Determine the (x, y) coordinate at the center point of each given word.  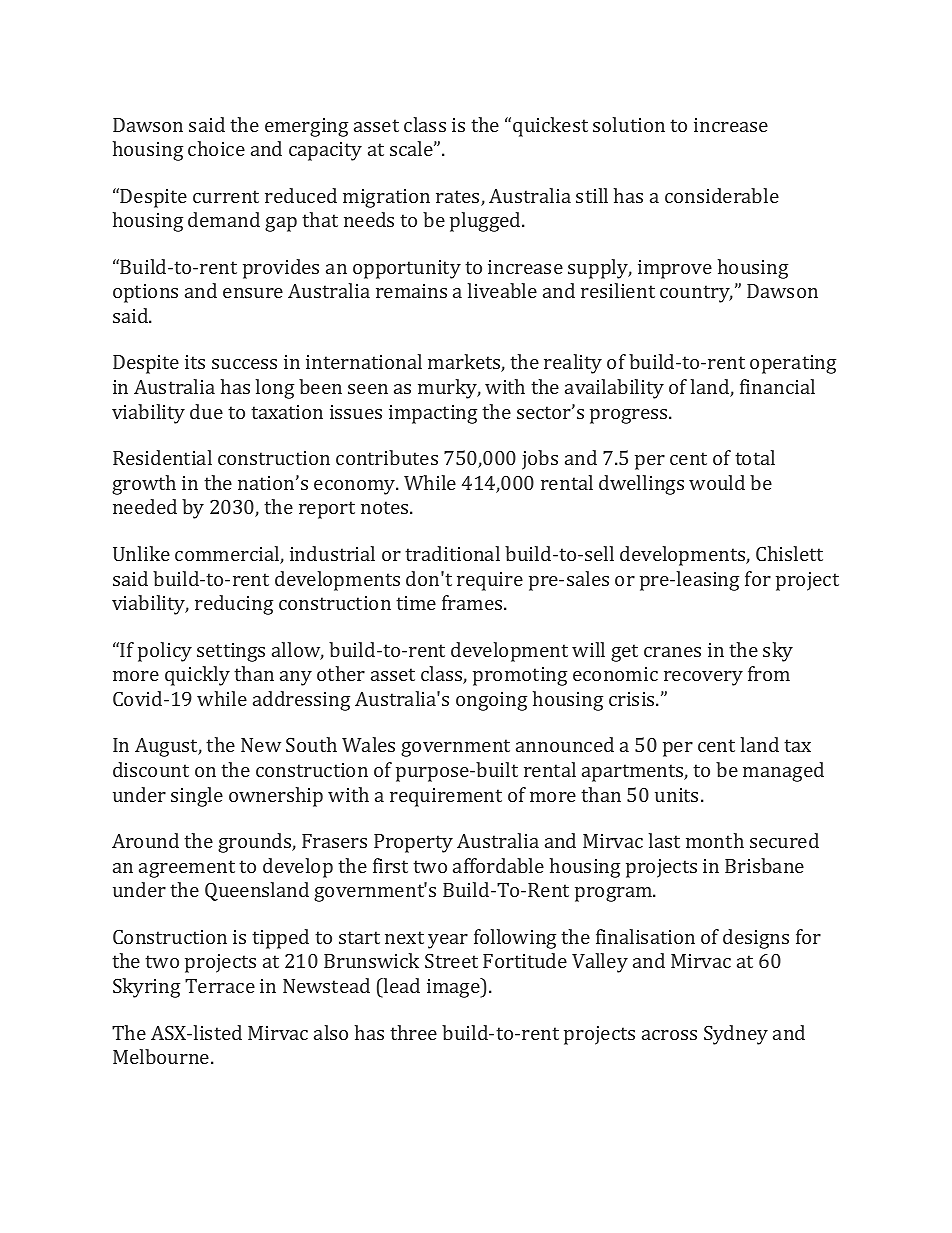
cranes (672, 652)
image (454, 988)
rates (459, 198)
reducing (234, 605)
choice (216, 148)
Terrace (220, 986)
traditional (452, 553)
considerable (722, 195)
